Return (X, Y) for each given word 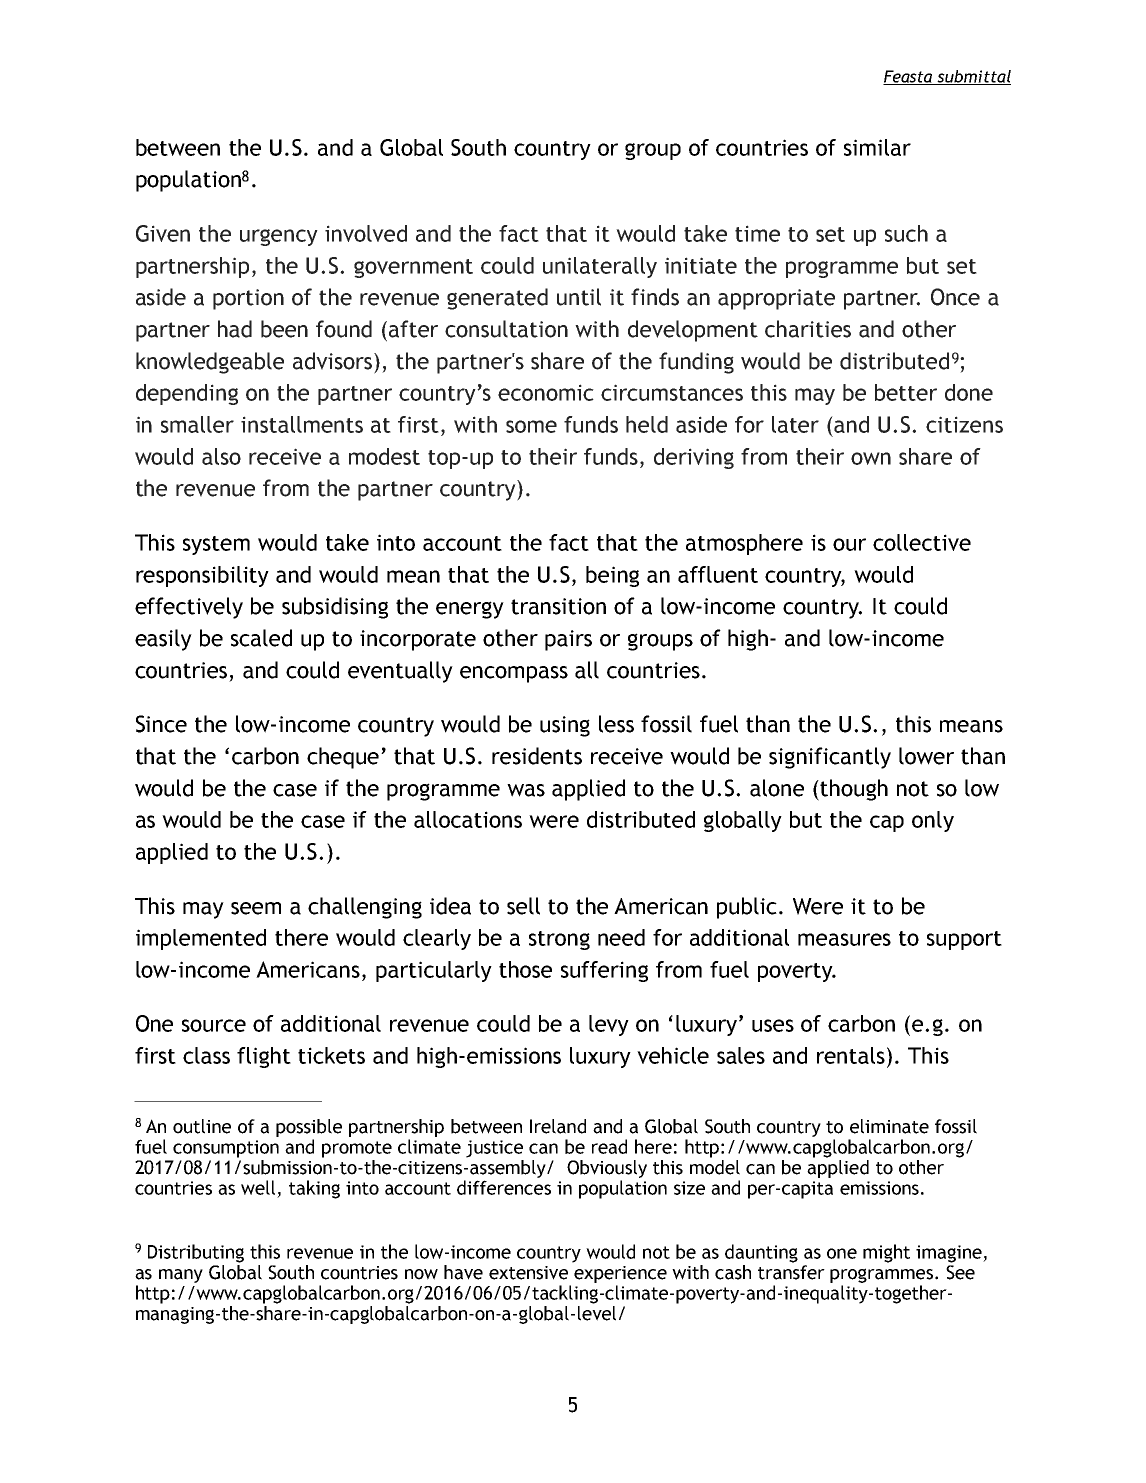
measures (844, 939)
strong (559, 940)
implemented (201, 939)
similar (877, 147)
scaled (261, 638)
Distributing (196, 1253)
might (886, 1253)
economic (546, 392)
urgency (279, 237)
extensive (528, 1273)
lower (926, 756)
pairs (568, 640)
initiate (701, 265)
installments (302, 424)
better (906, 392)
